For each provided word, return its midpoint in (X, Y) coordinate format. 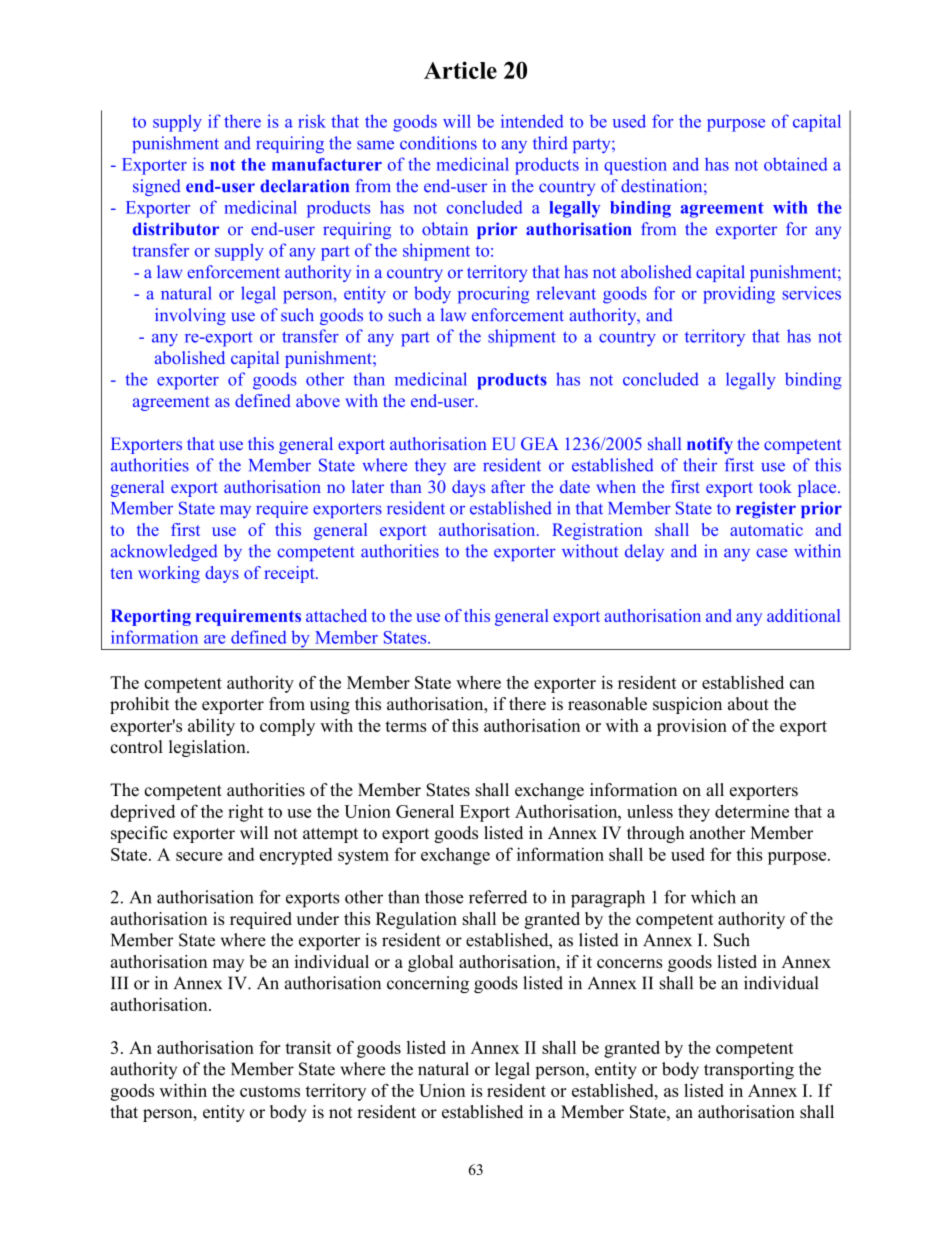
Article (460, 70)
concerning (428, 984)
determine (752, 811)
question (635, 166)
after (508, 486)
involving (190, 316)
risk (312, 121)
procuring (493, 295)
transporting (749, 1070)
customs (270, 1091)
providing (739, 295)
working (169, 574)
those (444, 897)
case (771, 553)
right (246, 813)
